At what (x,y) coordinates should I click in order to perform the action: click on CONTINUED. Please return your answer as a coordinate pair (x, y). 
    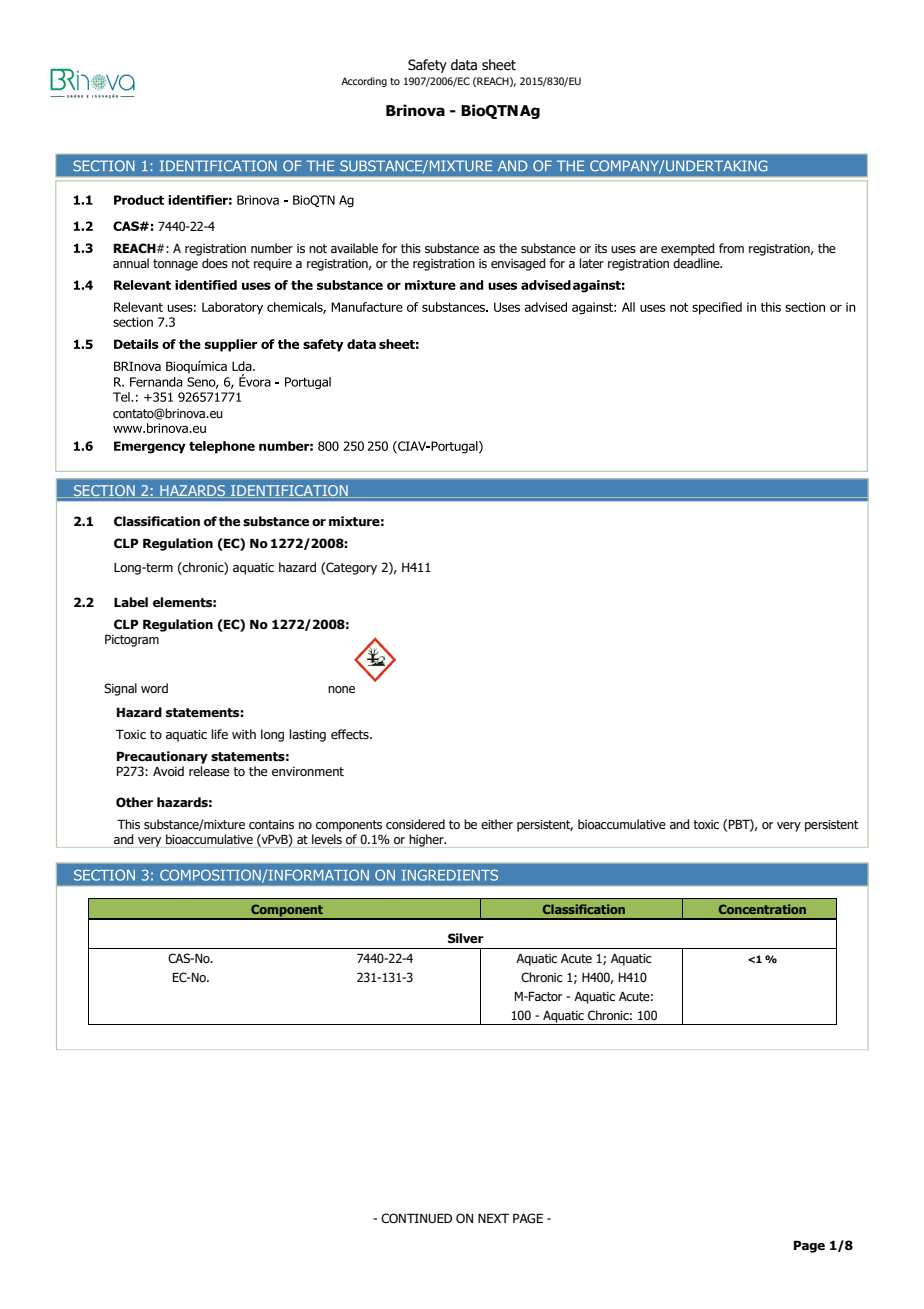
    Looking at the image, I should click on (416, 1218).
